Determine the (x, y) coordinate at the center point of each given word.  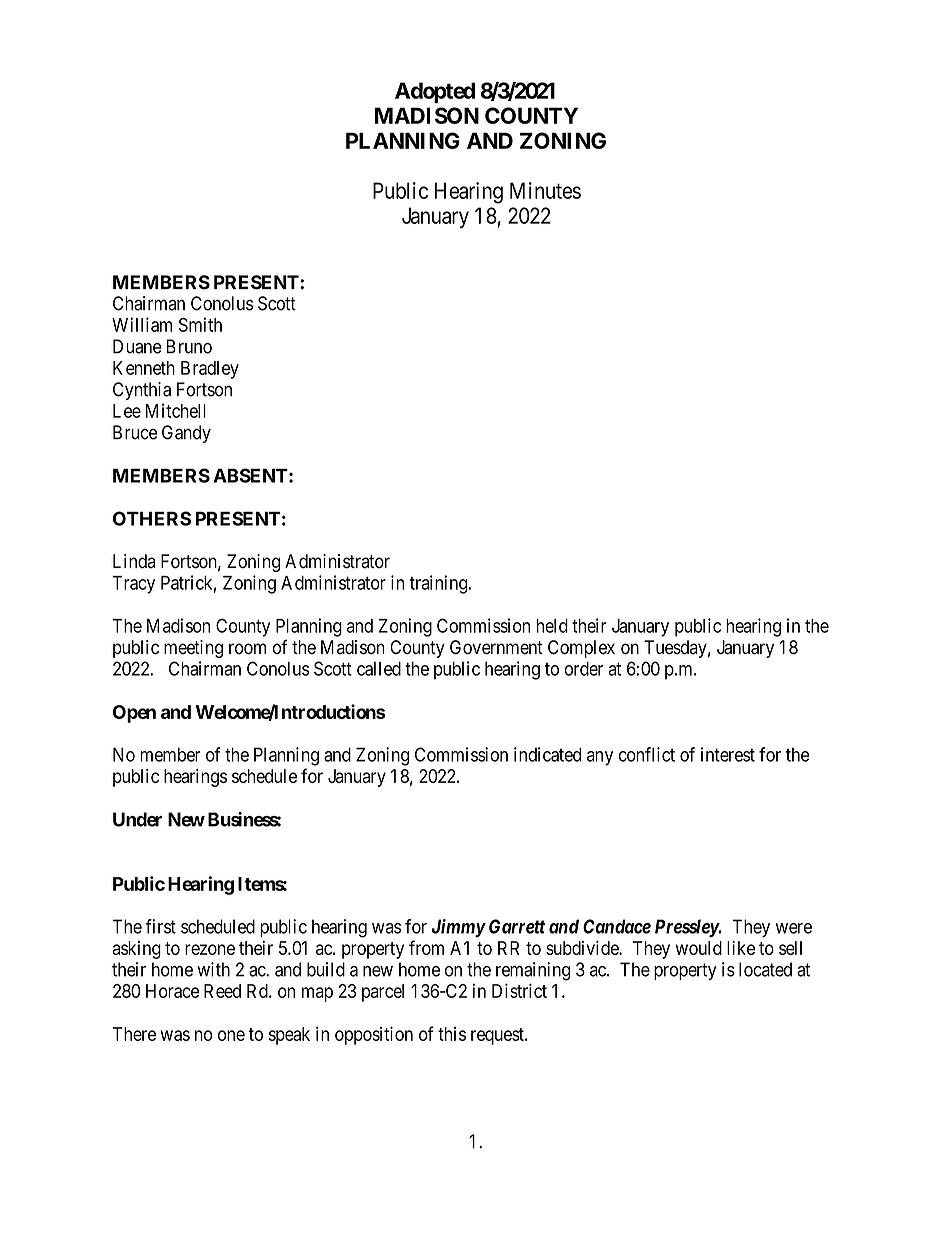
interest (728, 754)
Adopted (435, 92)
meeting (193, 649)
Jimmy (458, 928)
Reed (222, 991)
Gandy (186, 434)
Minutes (545, 190)
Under (137, 819)
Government (496, 647)
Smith (200, 324)
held (552, 626)
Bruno (189, 346)
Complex (581, 649)
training (440, 584)
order (583, 669)
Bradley (210, 370)
